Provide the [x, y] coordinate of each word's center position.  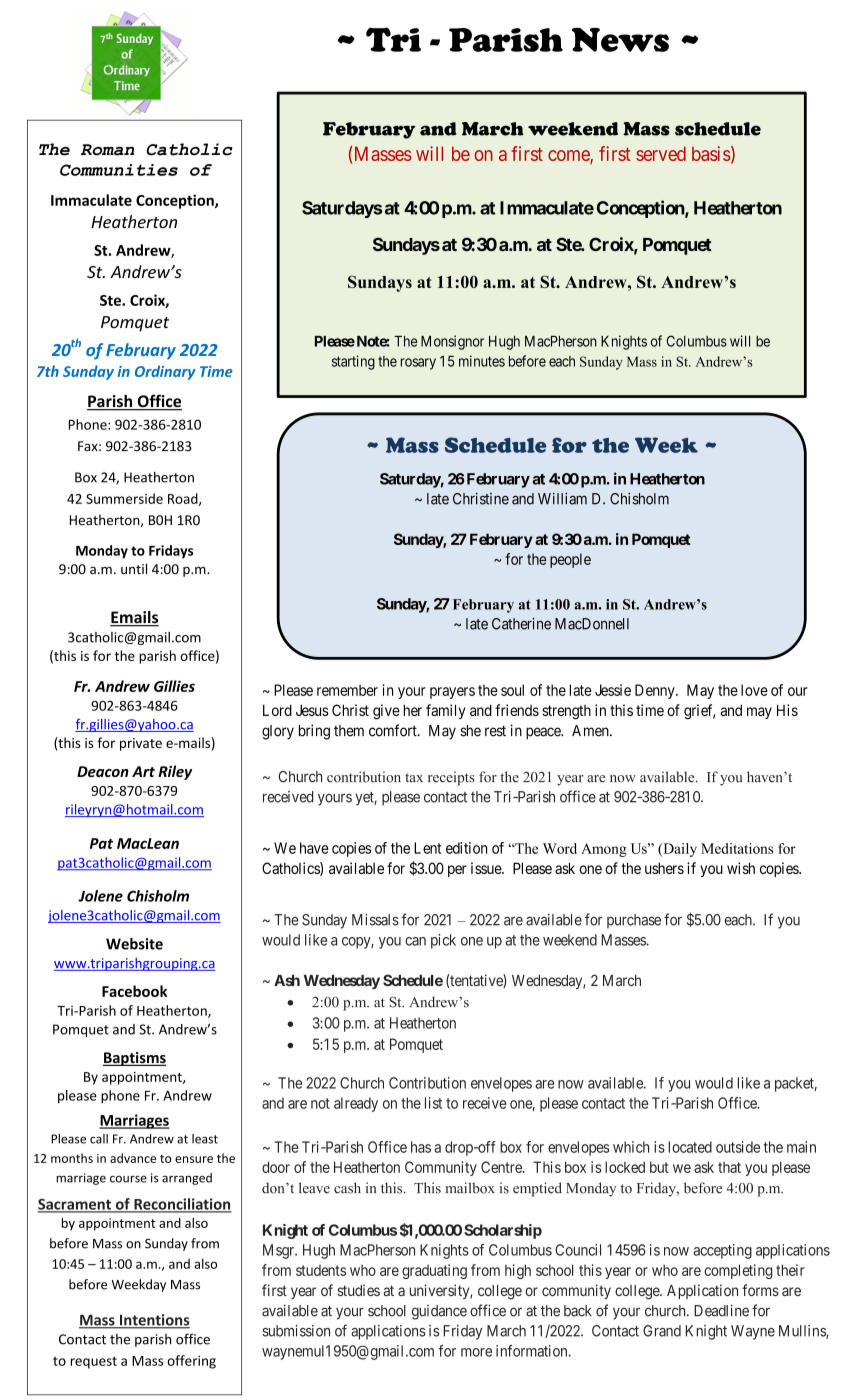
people [570, 560]
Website [134, 944]
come [569, 157]
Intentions [154, 1321]
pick [443, 941]
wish [741, 868]
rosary [418, 364]
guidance [439, 1312]
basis [711, 153]
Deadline [721, 1310]
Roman [107, 150]
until [134, 568]
